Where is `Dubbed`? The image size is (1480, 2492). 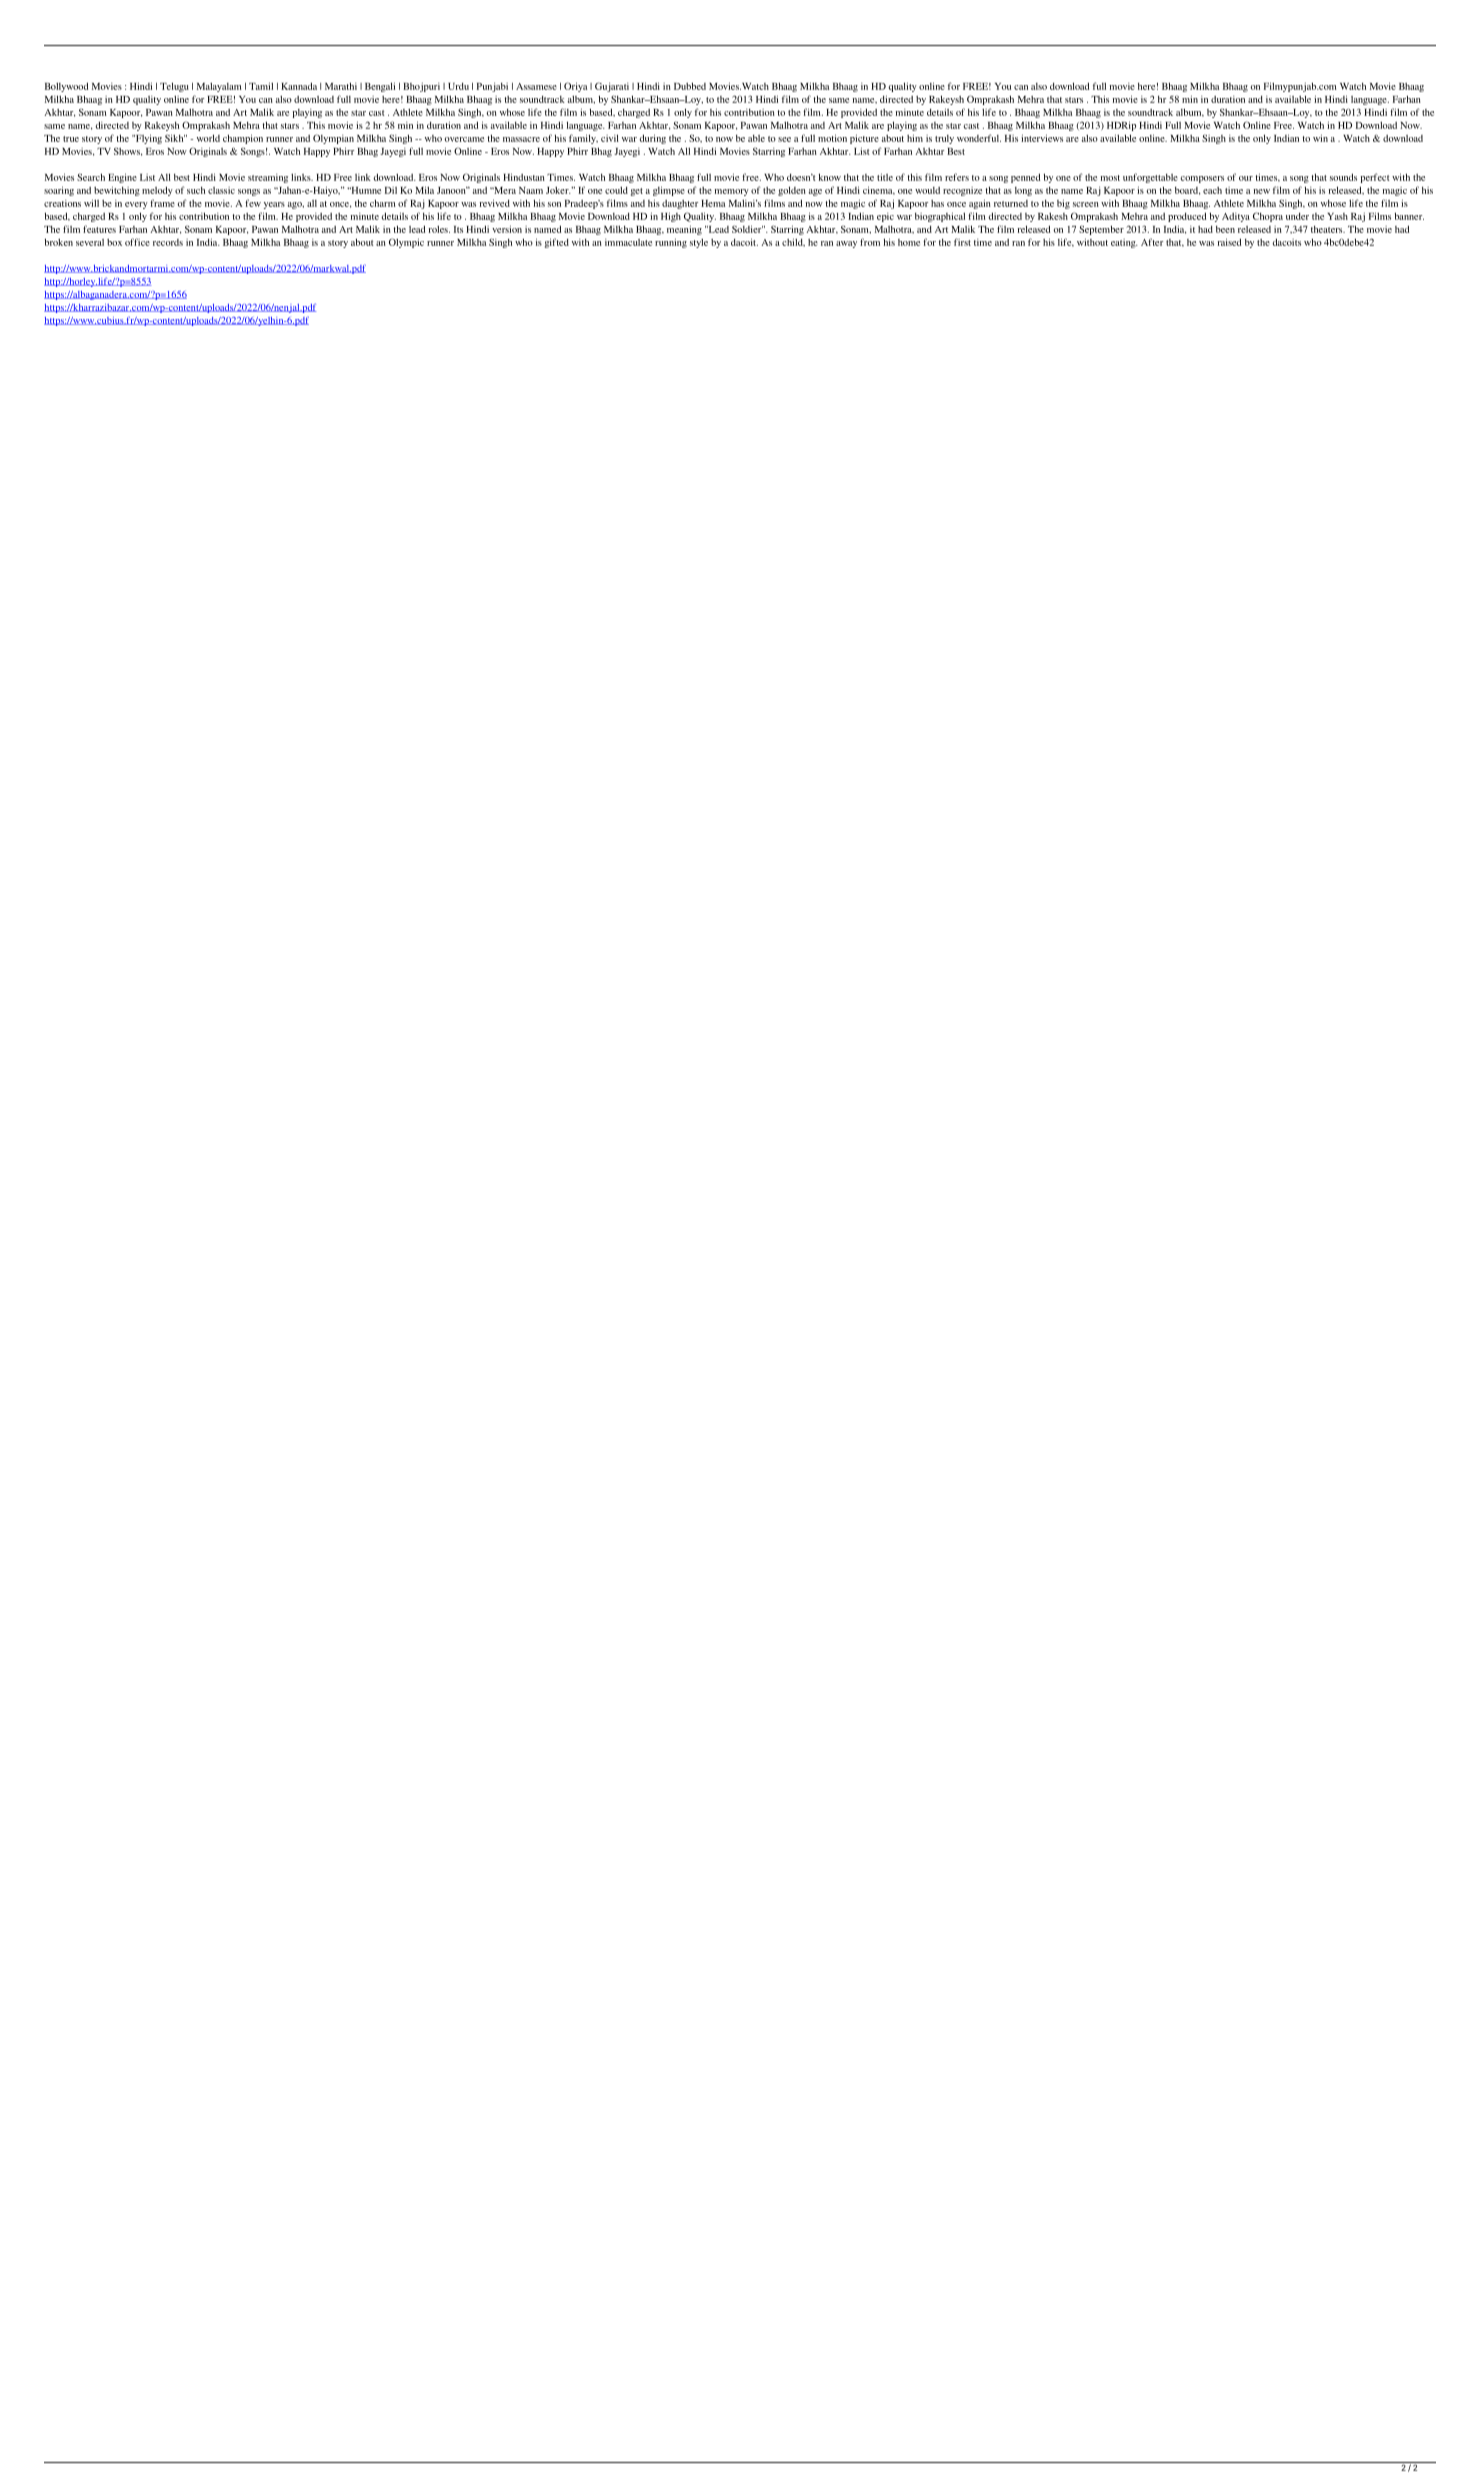
Dubbed is located at coordinates (690, 86).
